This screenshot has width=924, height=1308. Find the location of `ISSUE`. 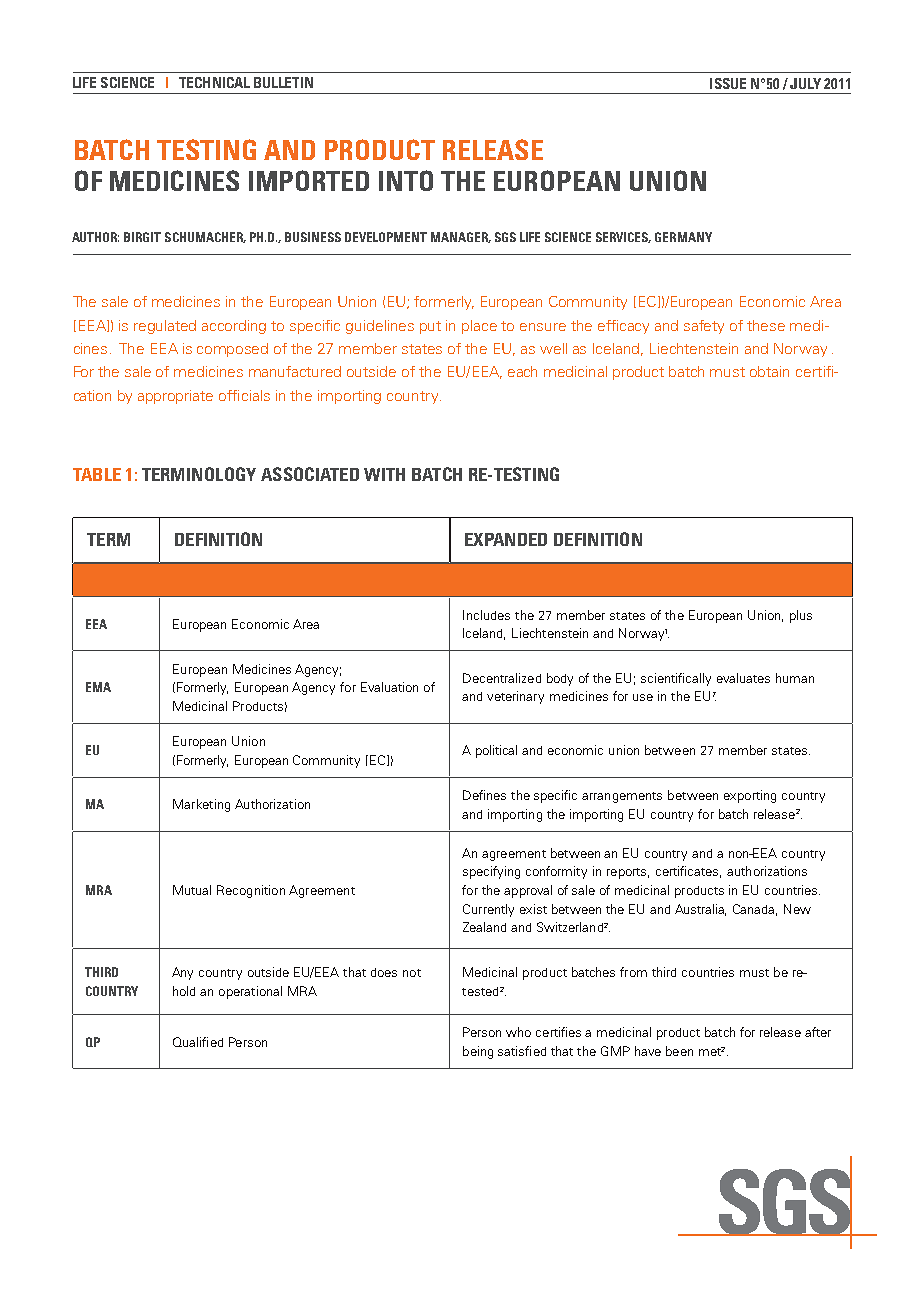

ISSUE is located at coordinates (728, 83).
